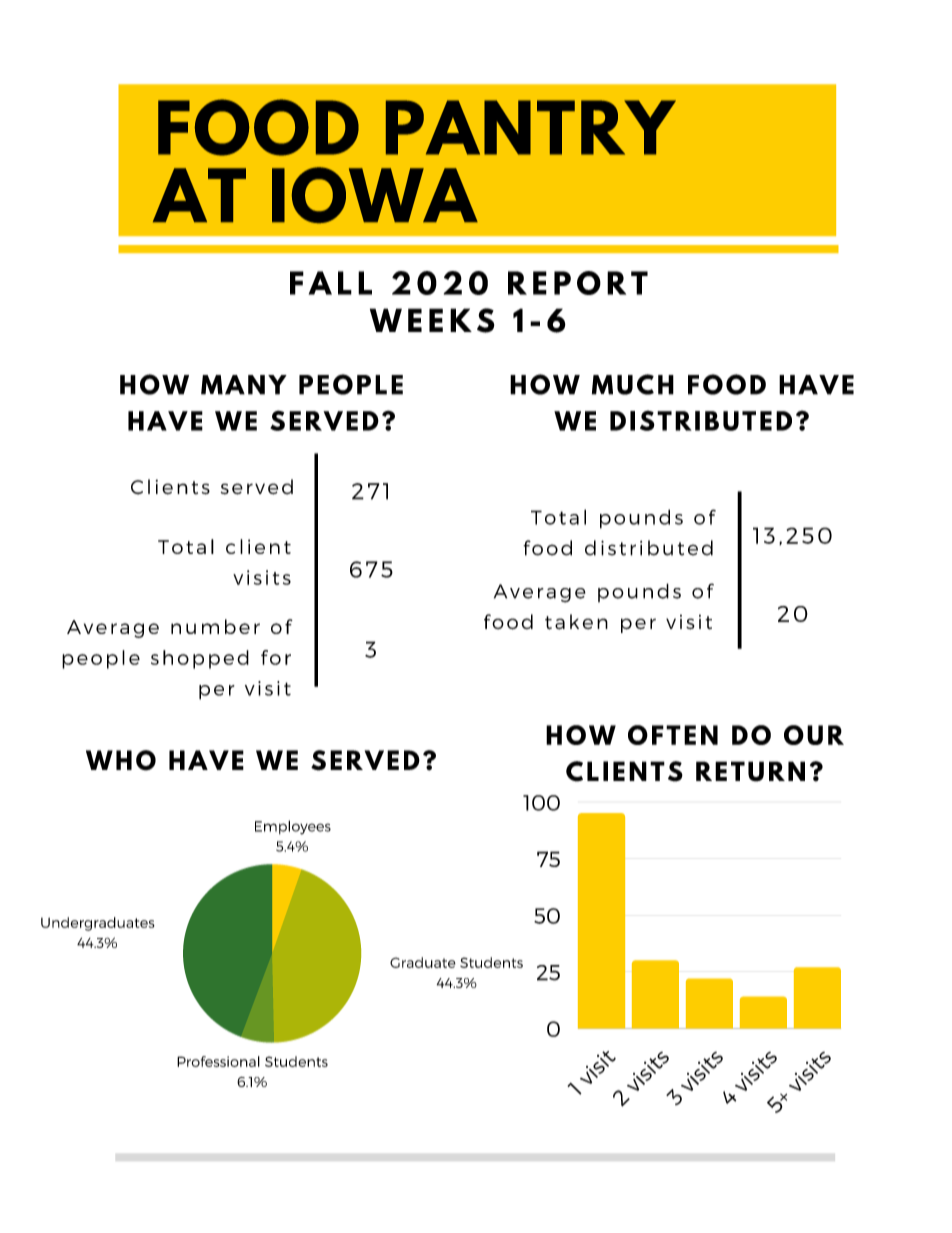  What do you see at coordinates (576, 622) in the screenshot?
I see `taken` at bounding box center [576, 622].
